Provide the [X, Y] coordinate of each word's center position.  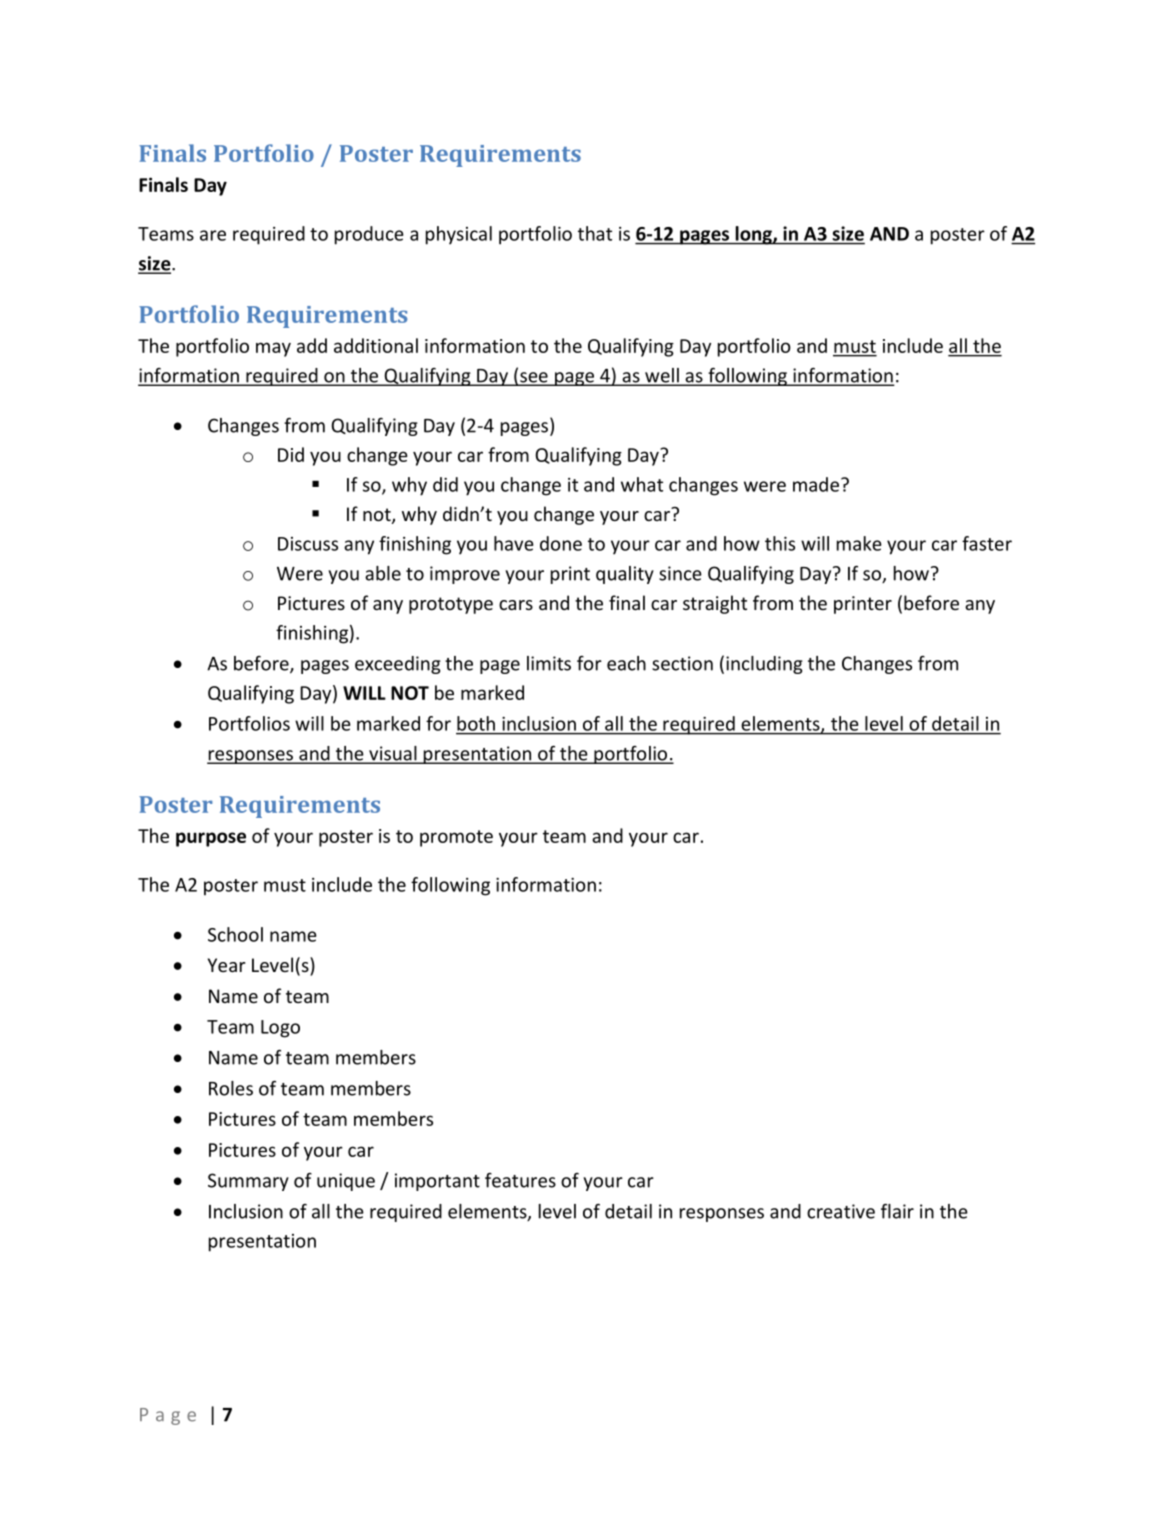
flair [897, 1211]
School [235, 934]
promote [456, 838]
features [520, 1180]
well [662, 376]
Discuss [308, 544]
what [642, 484]
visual [393, 754]
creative [841, 1211]
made [816, 484]
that [595, 233]
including [764, 665]
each [626, 663]
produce [369, 235]
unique [346, 1182]
